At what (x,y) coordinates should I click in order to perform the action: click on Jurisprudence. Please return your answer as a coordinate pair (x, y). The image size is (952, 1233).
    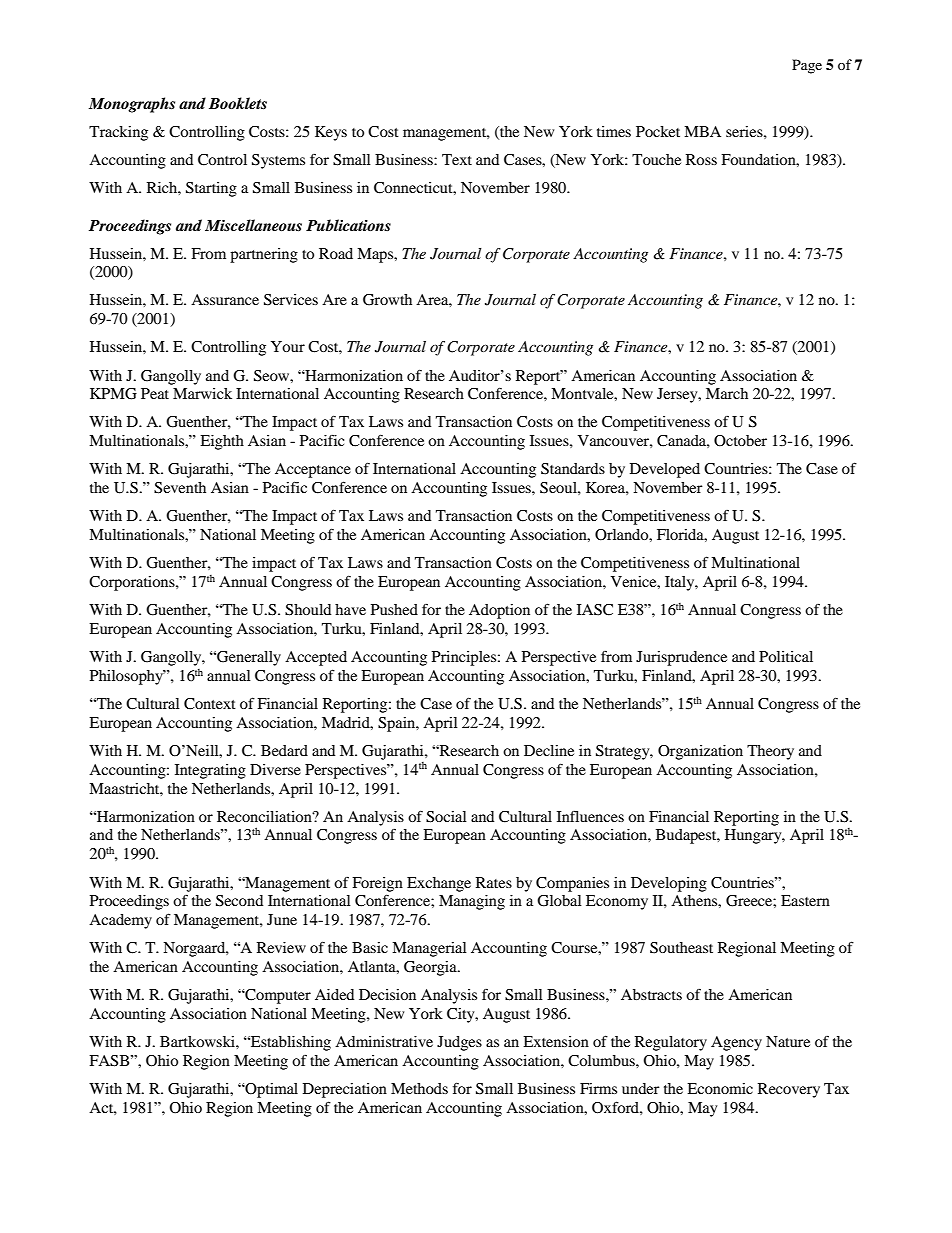
    Looking at the image, I should click on (681, 658).
